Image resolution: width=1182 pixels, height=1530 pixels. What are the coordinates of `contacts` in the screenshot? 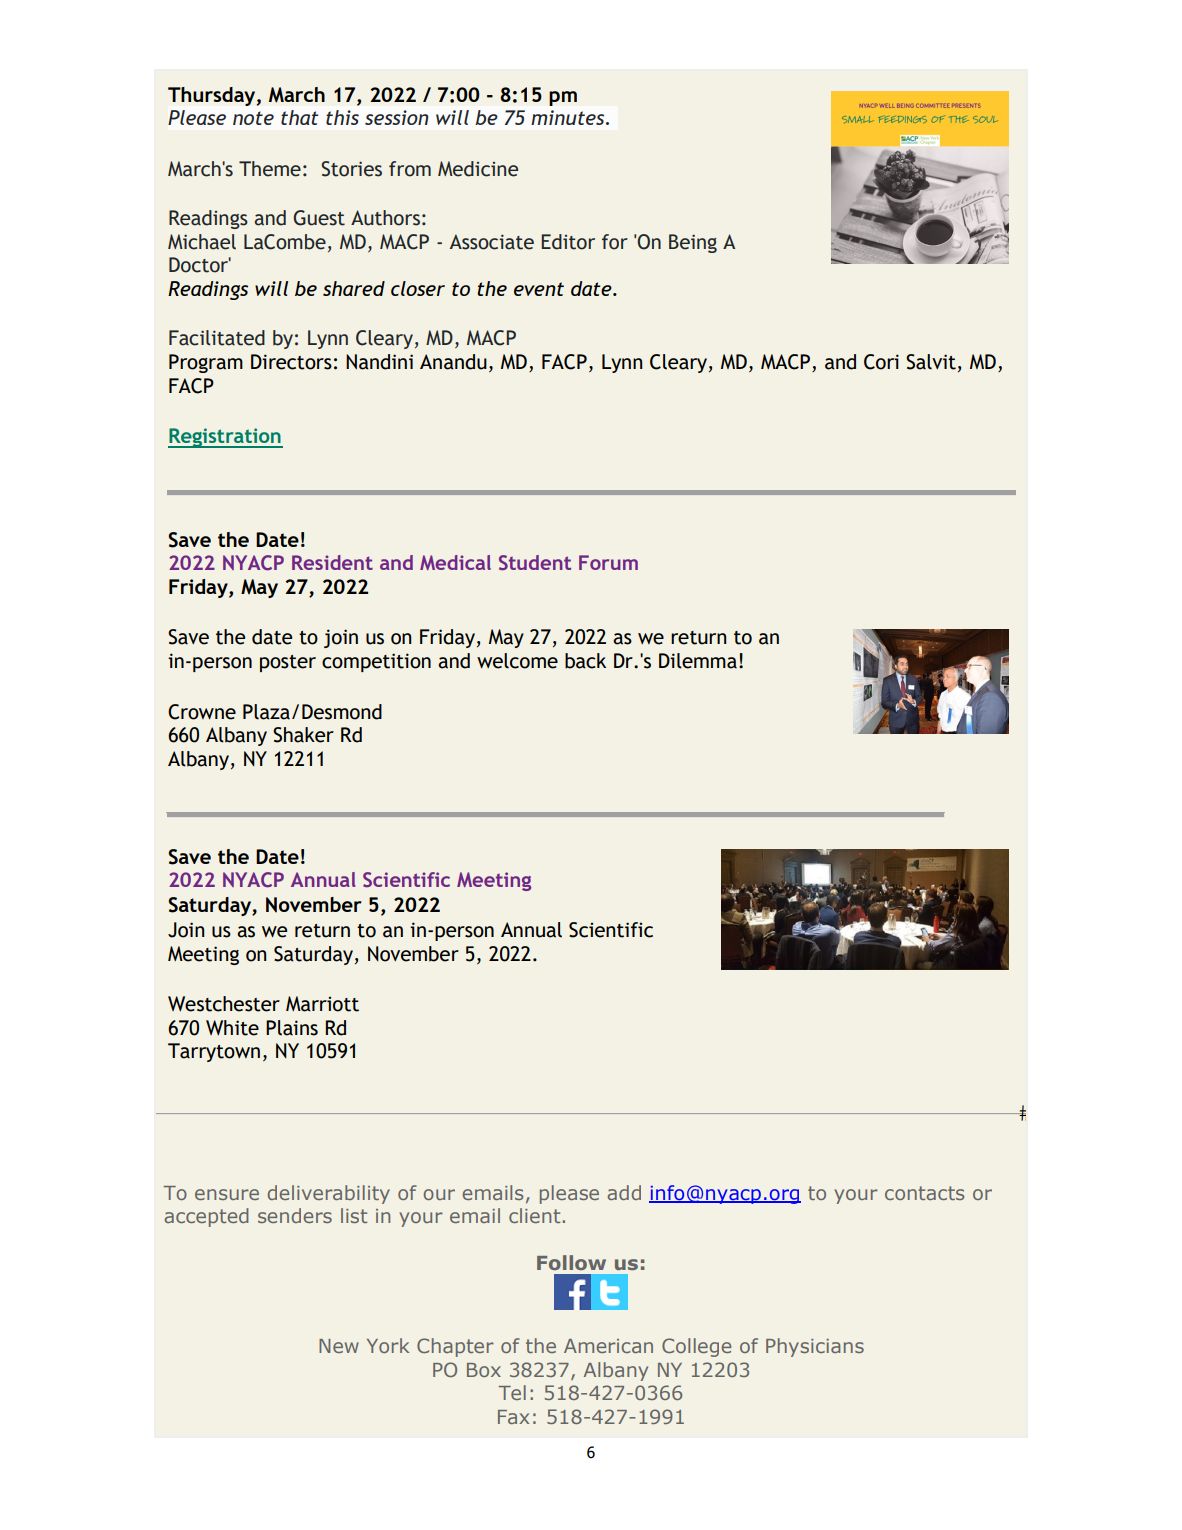 It's located at (924, 1193).
